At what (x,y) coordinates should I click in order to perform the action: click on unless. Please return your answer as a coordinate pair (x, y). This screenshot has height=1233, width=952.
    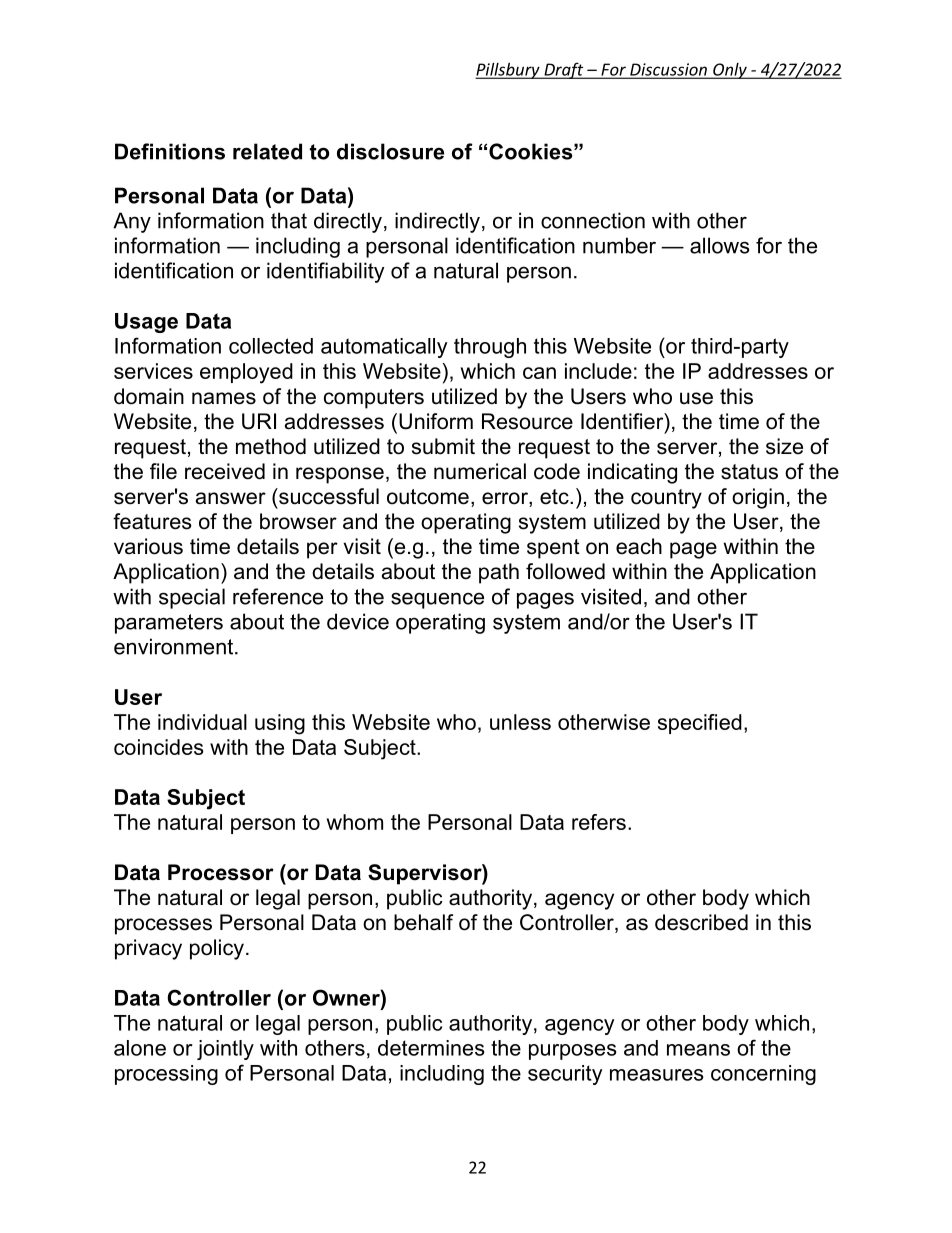
    Looking at the image, I should click on (520, 722).
